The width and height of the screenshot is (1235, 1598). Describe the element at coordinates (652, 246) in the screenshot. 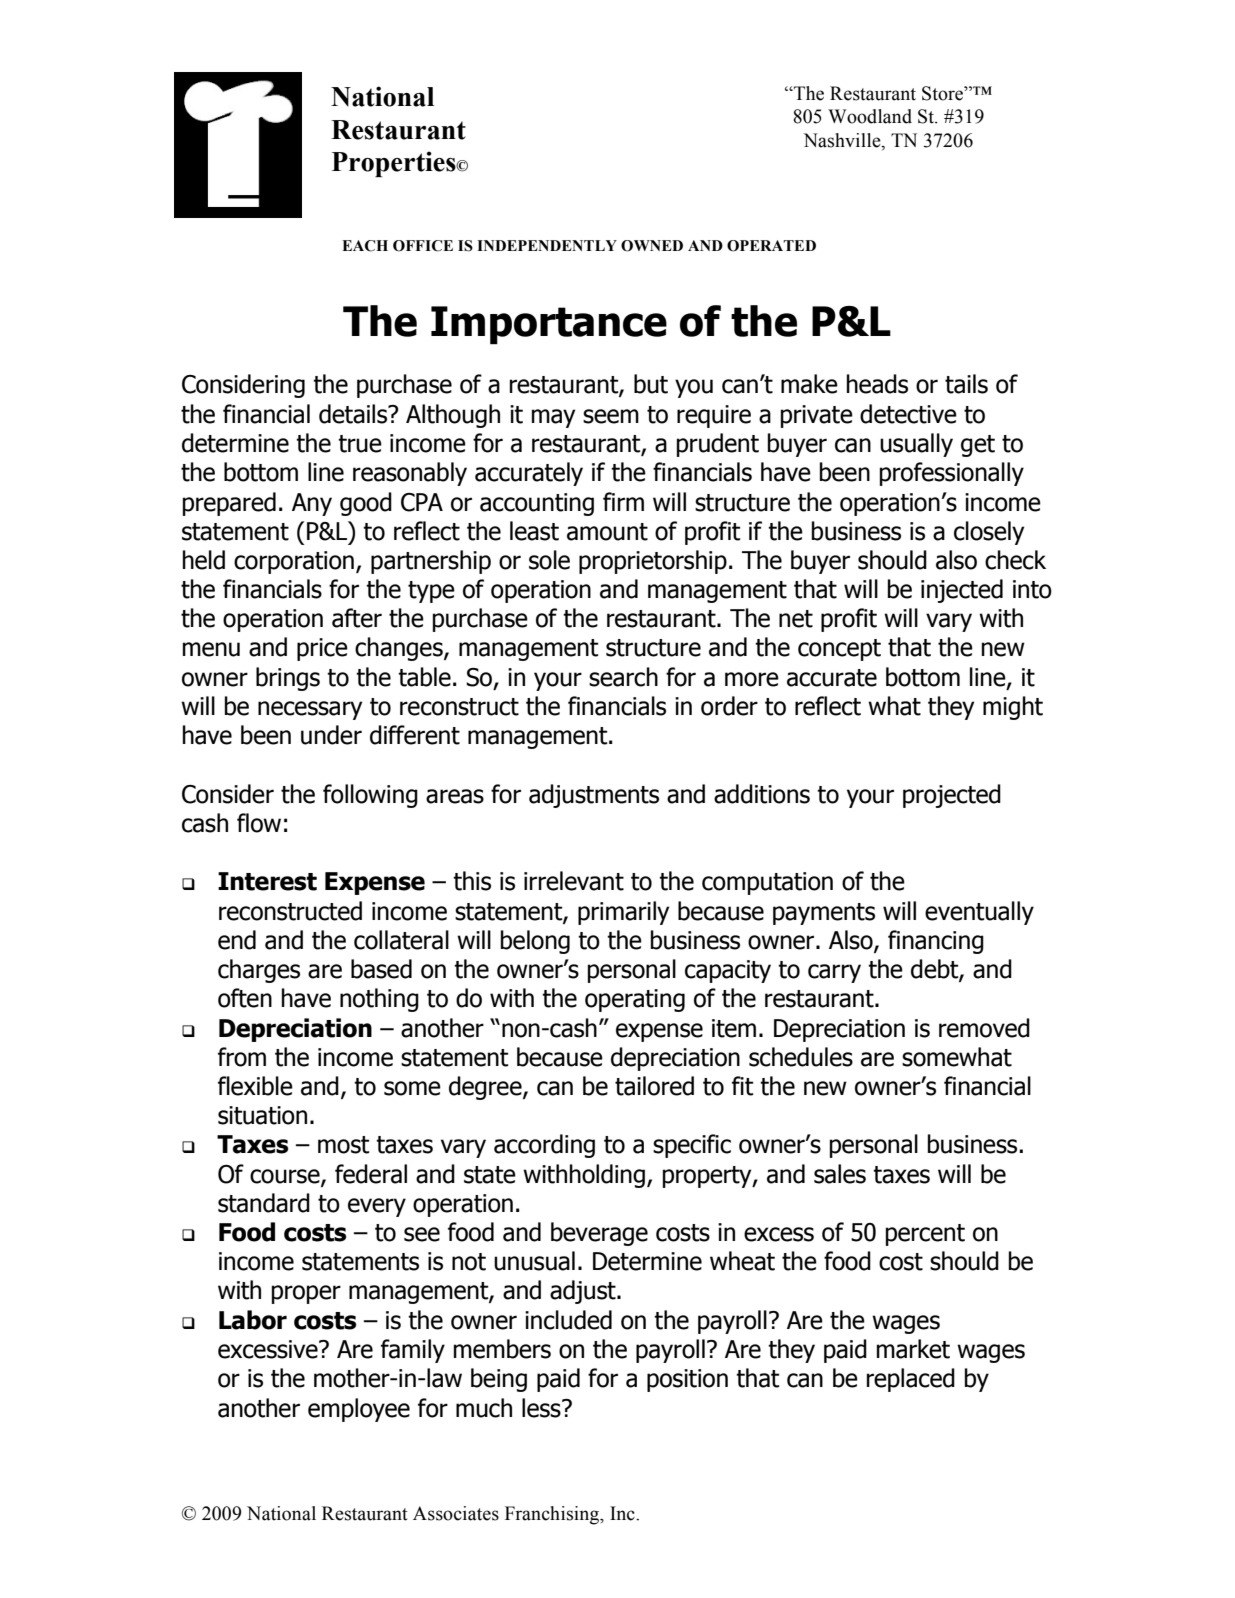

I see `OWNED` at that location.
